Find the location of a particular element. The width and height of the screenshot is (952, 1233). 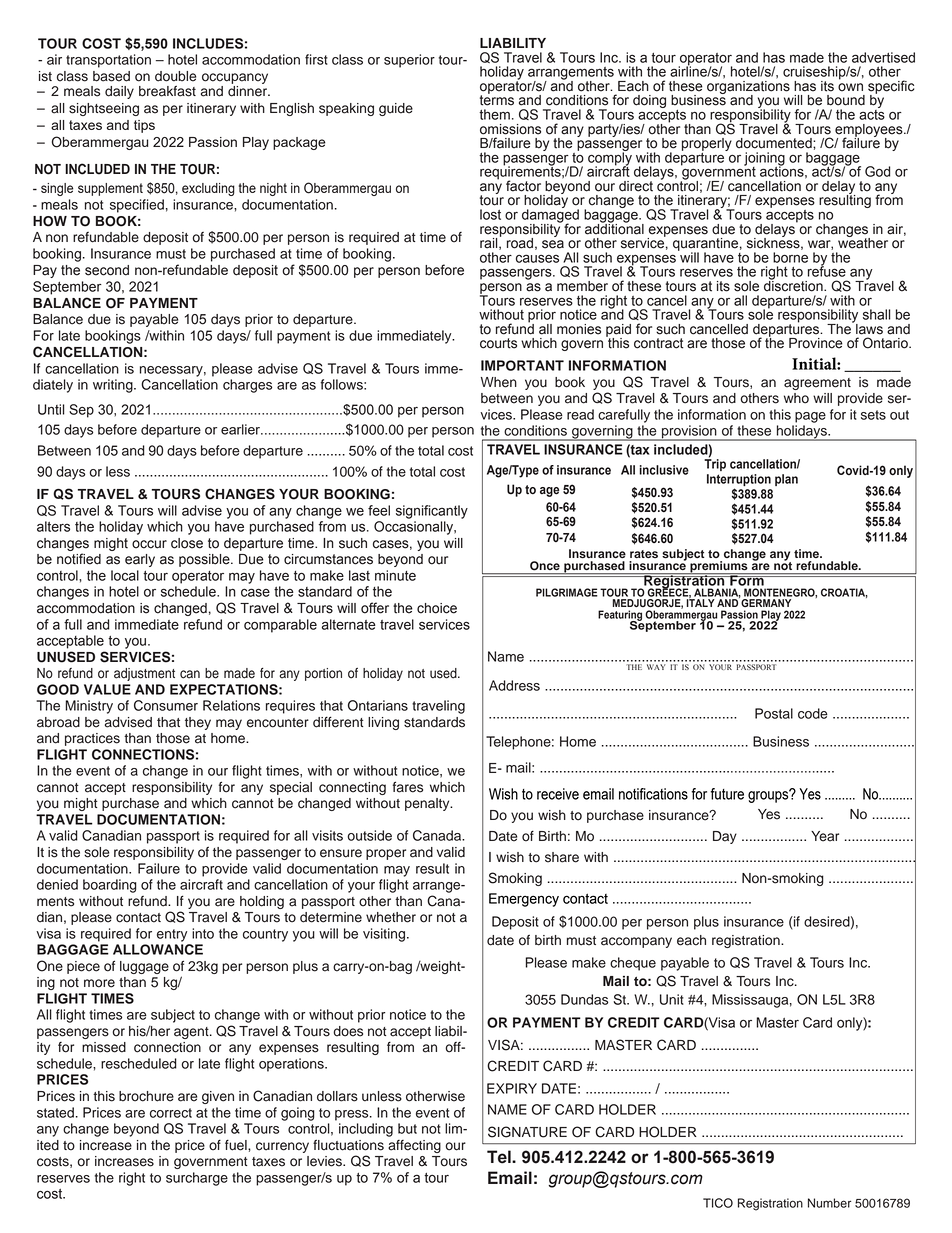

Emergency is located at coordinates (524, 900).
